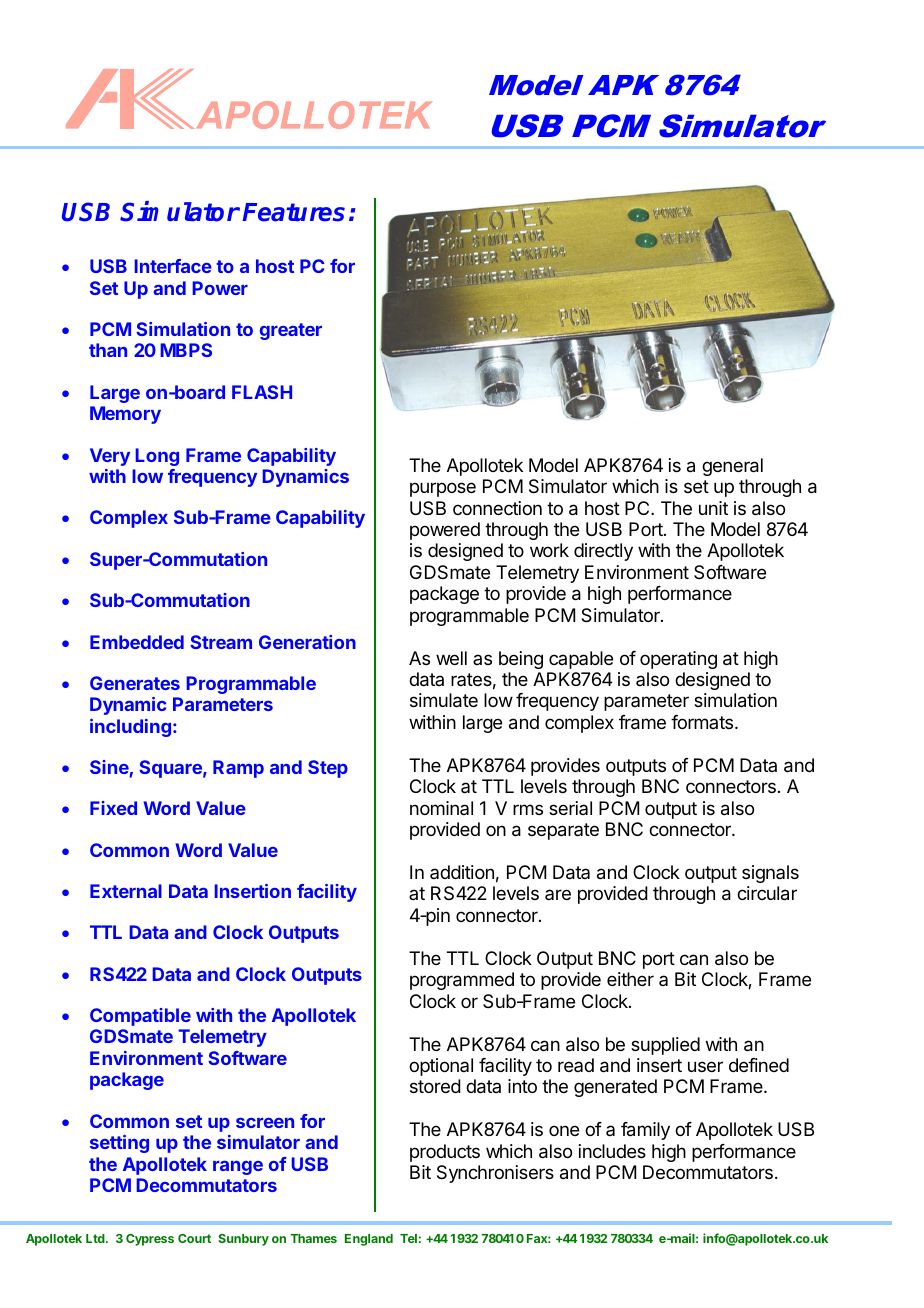 The width and height of the page is (924, 1308). What do you see at coordinates (194, 1238) in the page?
I see `Court` at bounding box center [194, 1238].
